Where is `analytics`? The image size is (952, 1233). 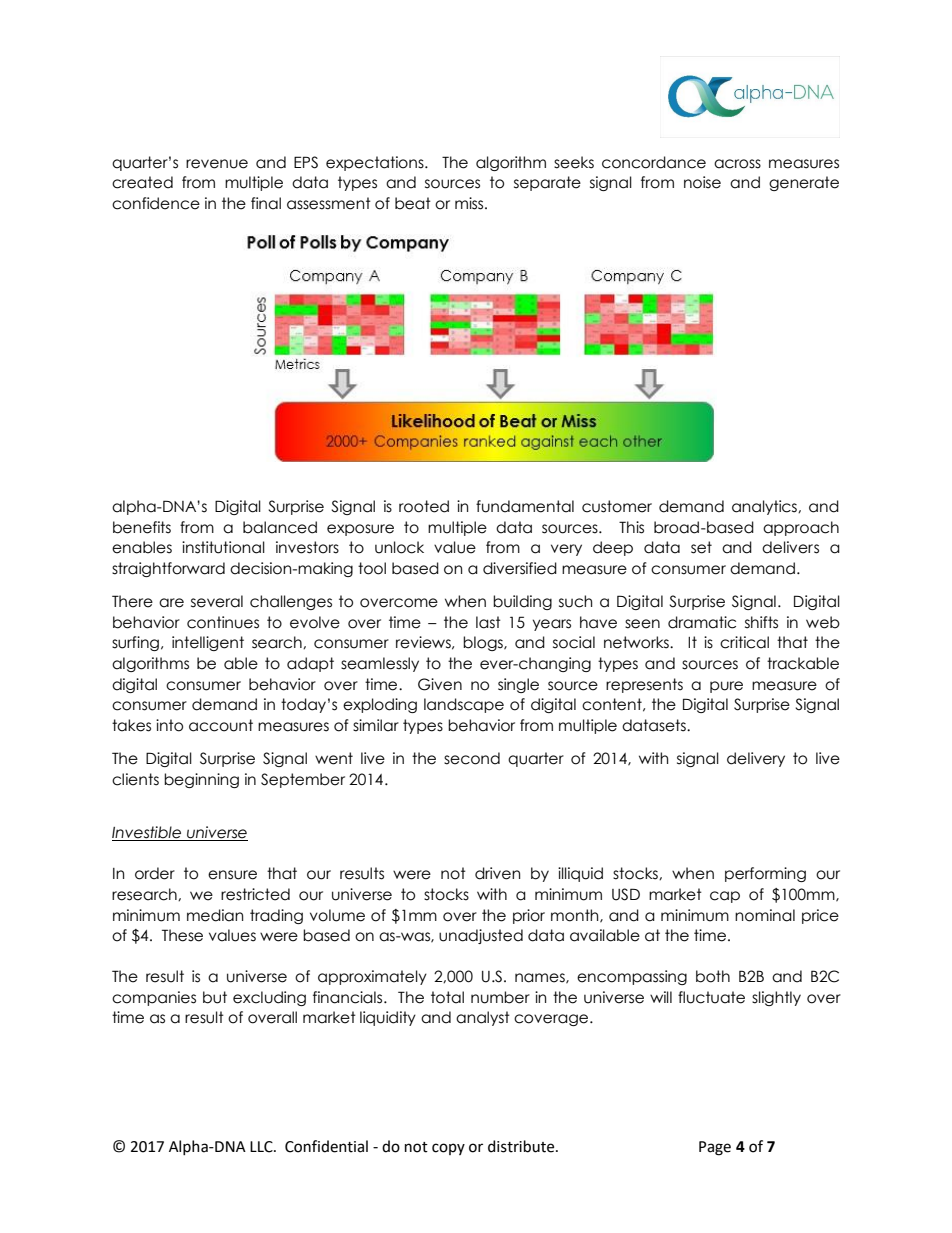
analytics is located at coordinates (765, 507).
